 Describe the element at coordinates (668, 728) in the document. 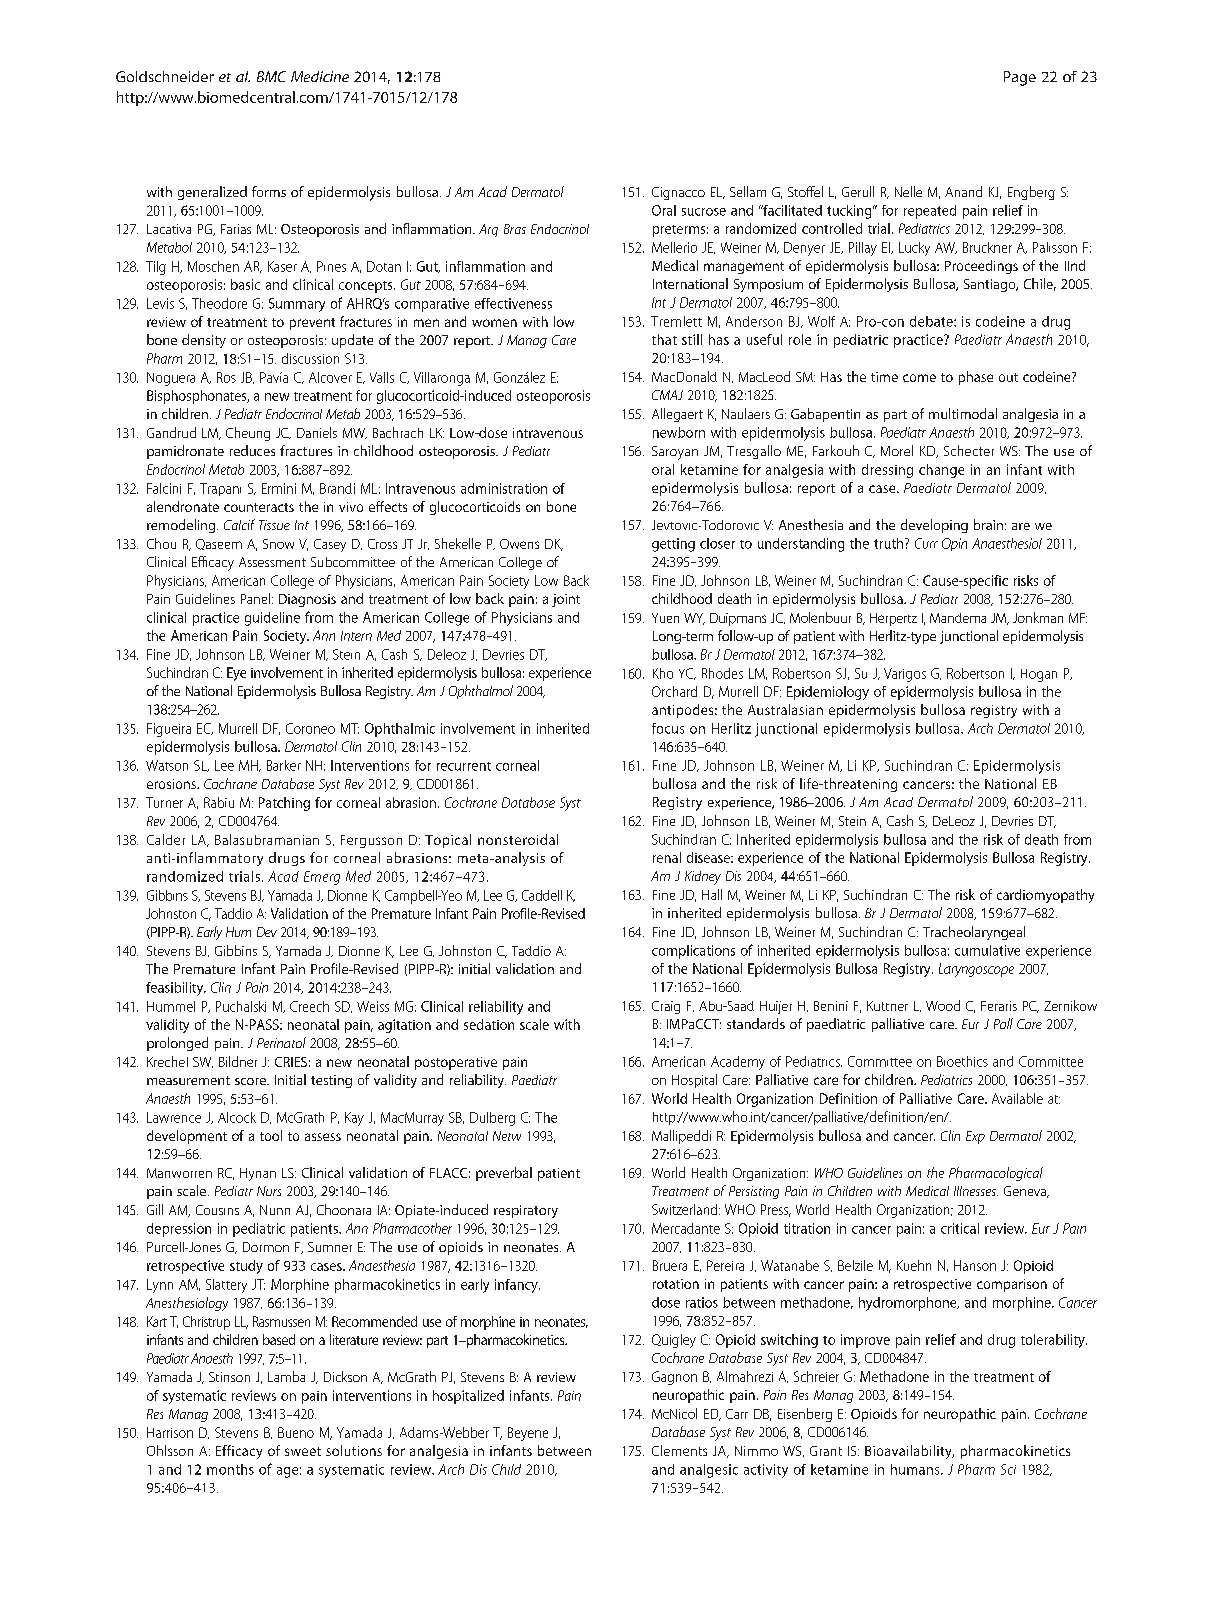

I see `focus` at that location.
